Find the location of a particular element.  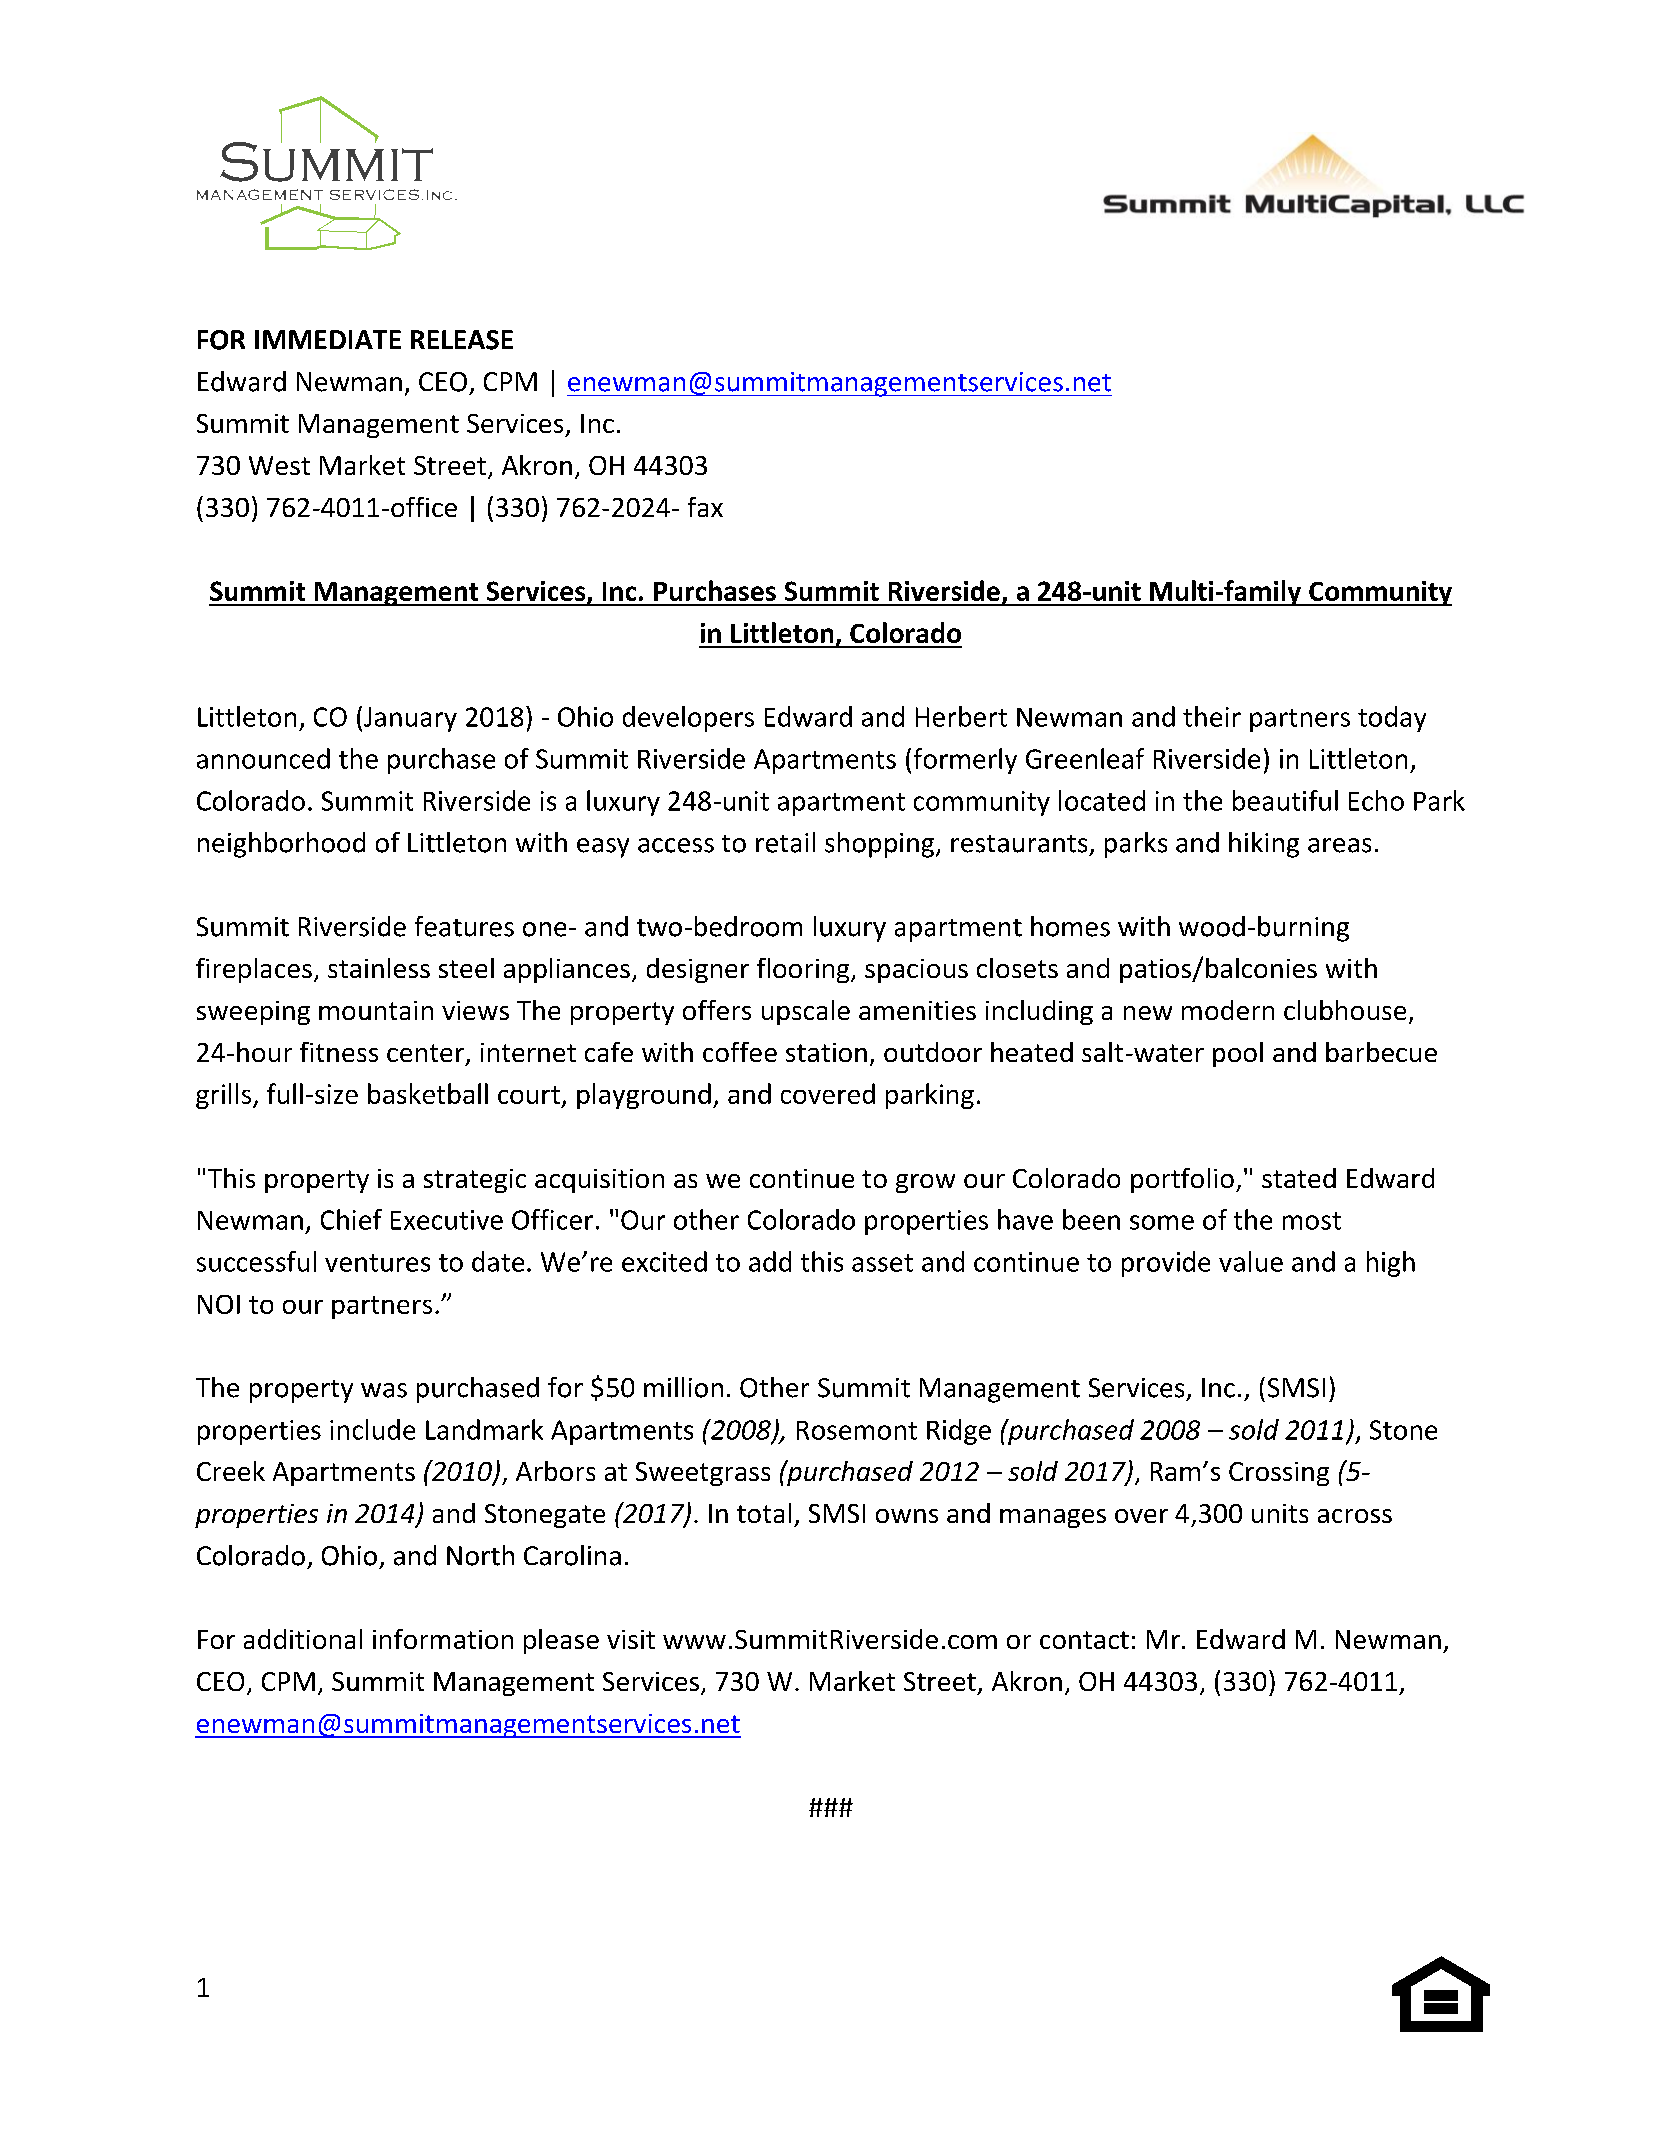

RELEASE is located at coordinates (462, 340).
